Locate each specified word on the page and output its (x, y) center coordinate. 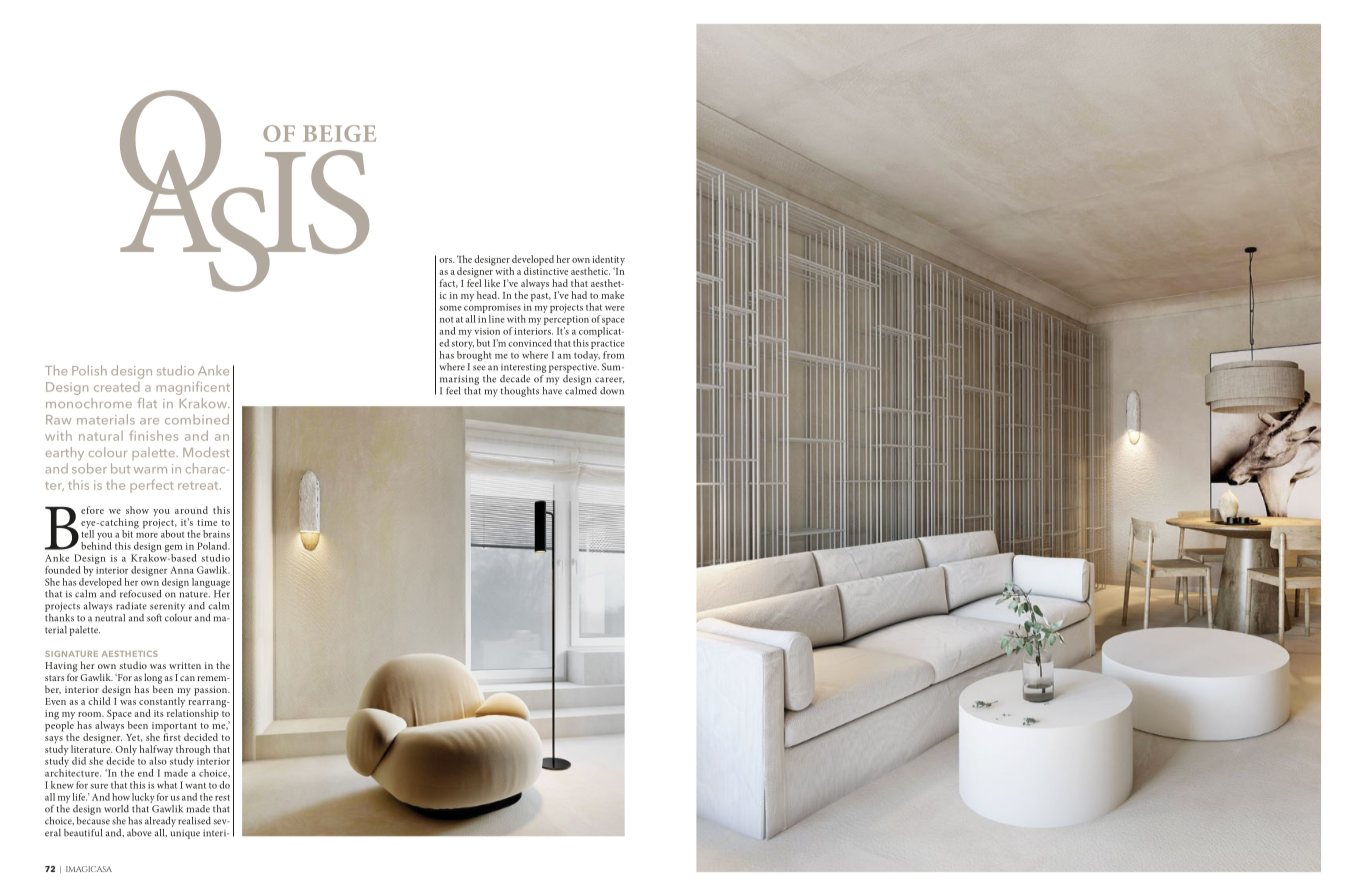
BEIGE (339, 133)
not (446, 320)
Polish (89, 370)
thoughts (520, 392)
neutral (110, 616)
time (207, 522)
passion (212, 691)
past (541, 297)
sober (89, 468)
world (116, 809)
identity (608, 261)
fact (449, 283)
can (187, 678)
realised (194, 821)
